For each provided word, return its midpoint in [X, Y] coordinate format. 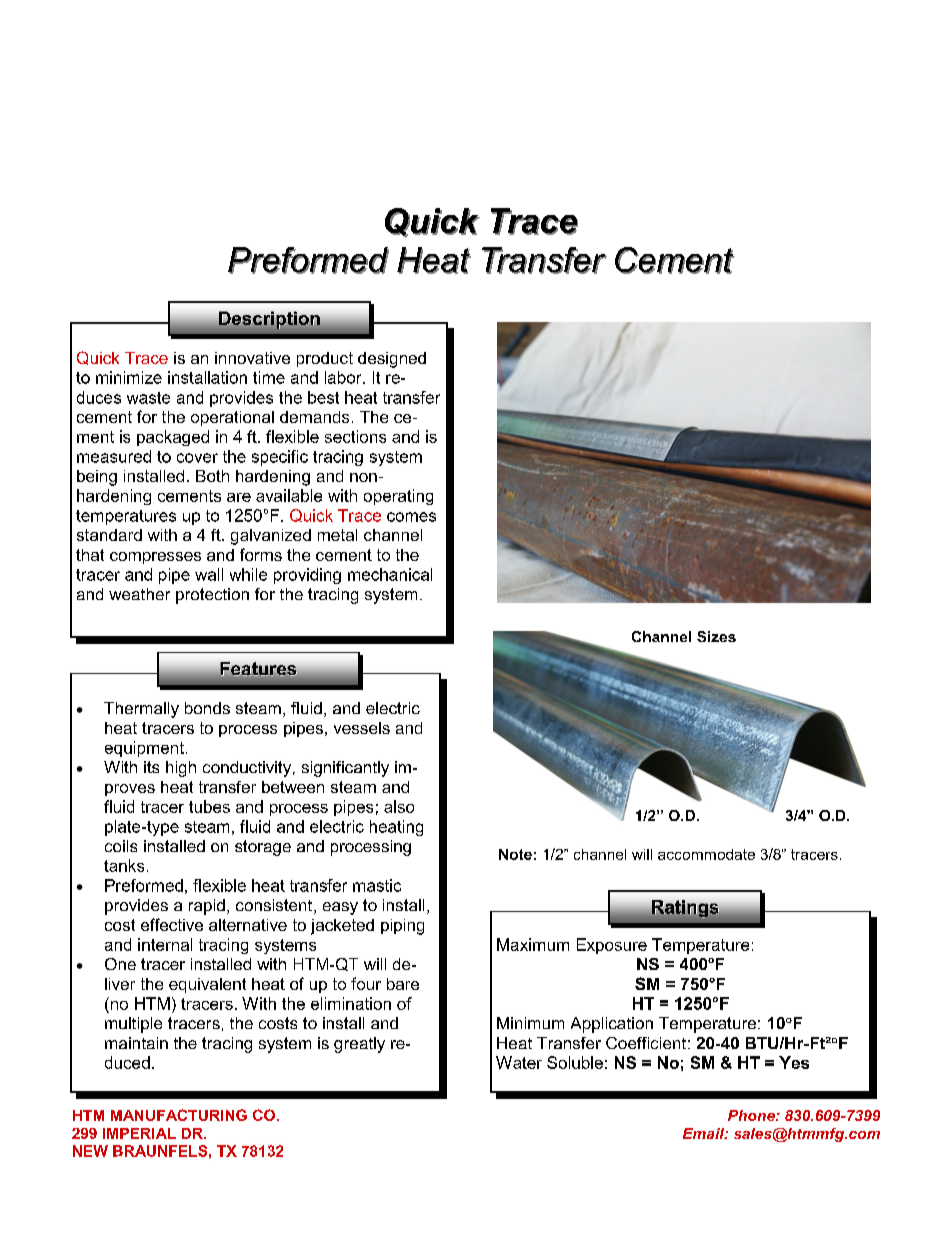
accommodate [706, 854]
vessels [362, 728]
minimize [129, 377]
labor [344, 377]
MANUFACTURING [179, 1115]
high [181, 769]
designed [392, 360]
